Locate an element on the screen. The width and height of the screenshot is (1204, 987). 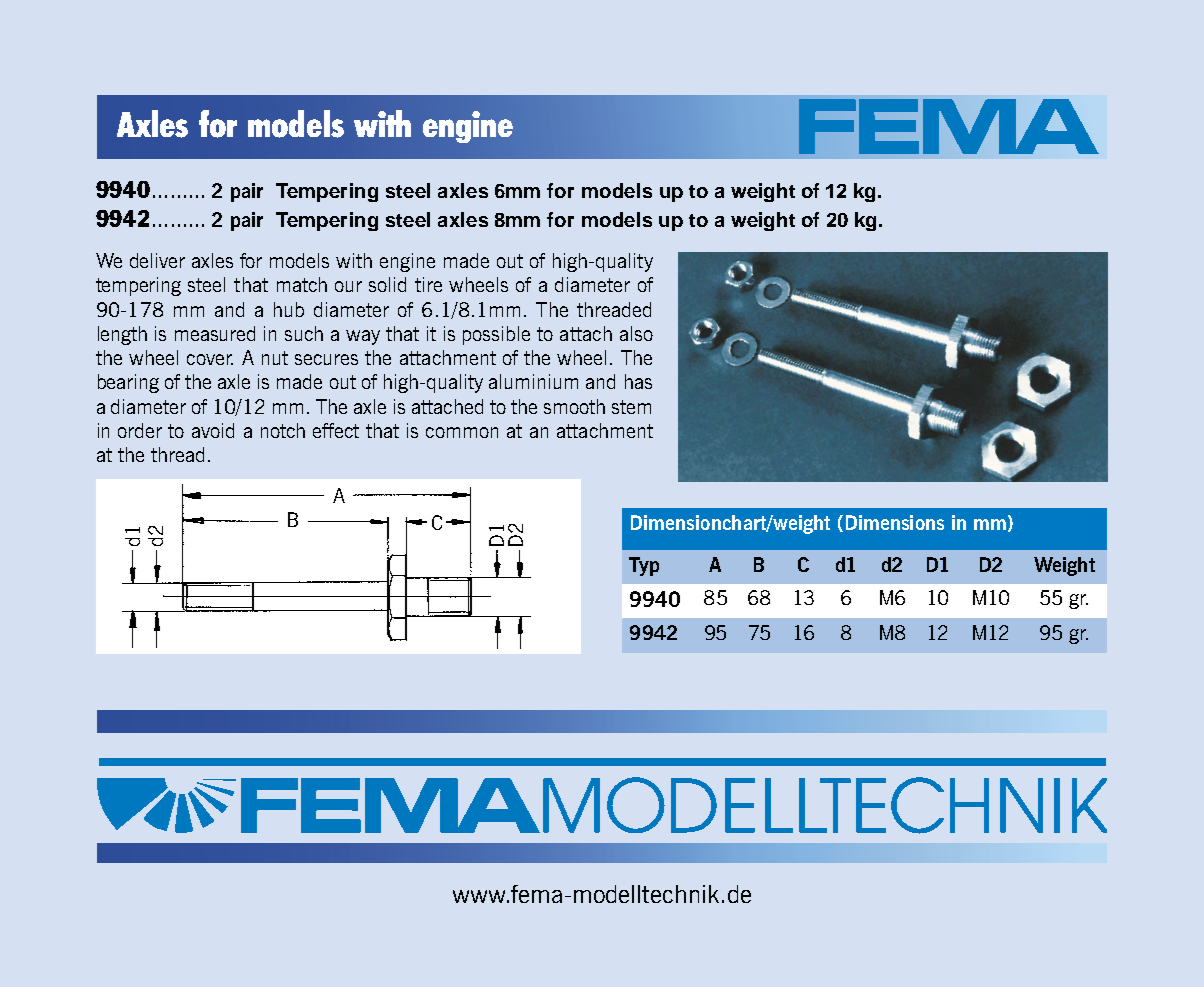
cover is located at coordinates (210, 359).
